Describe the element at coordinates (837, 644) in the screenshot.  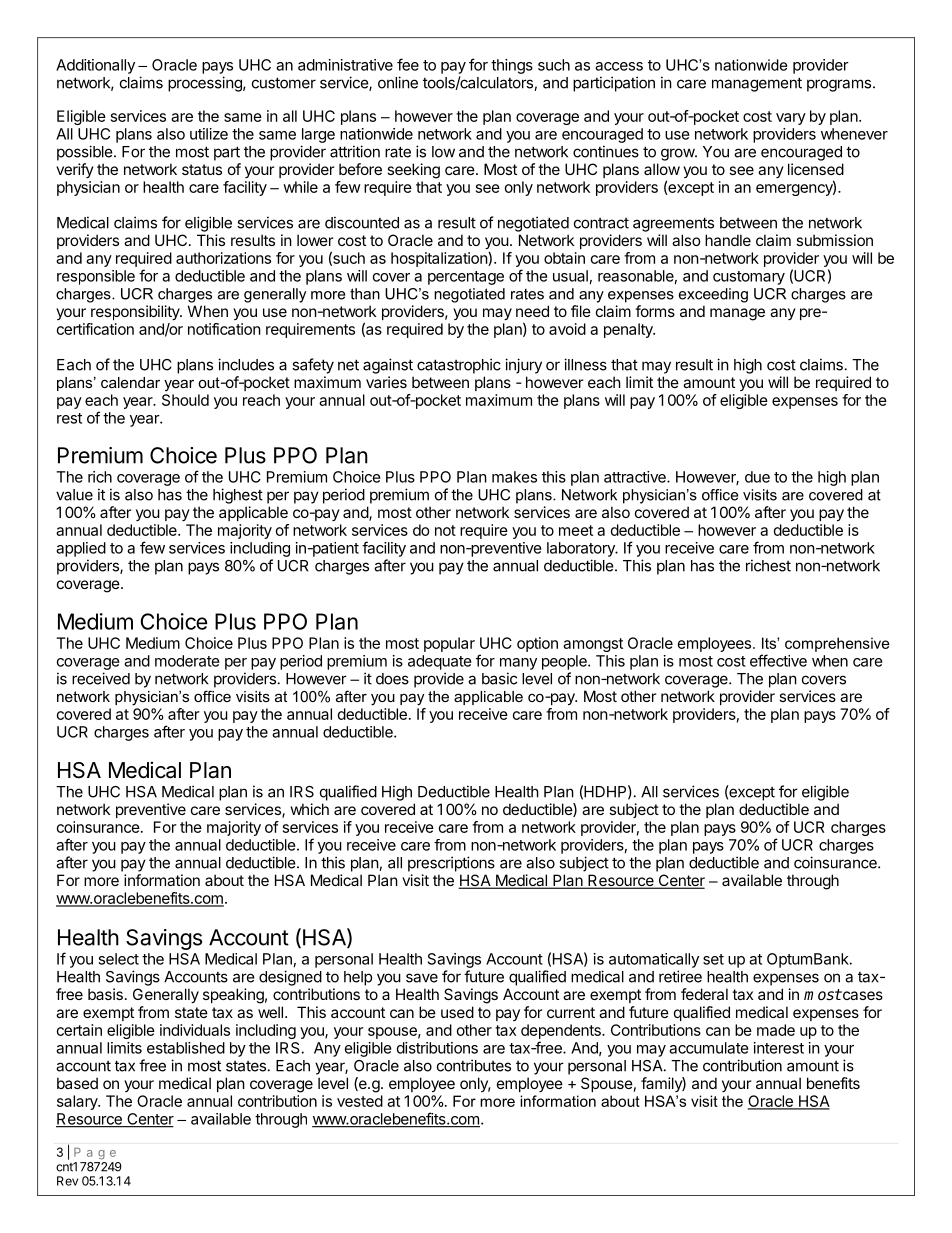
I see `comprehensive` at that location.
